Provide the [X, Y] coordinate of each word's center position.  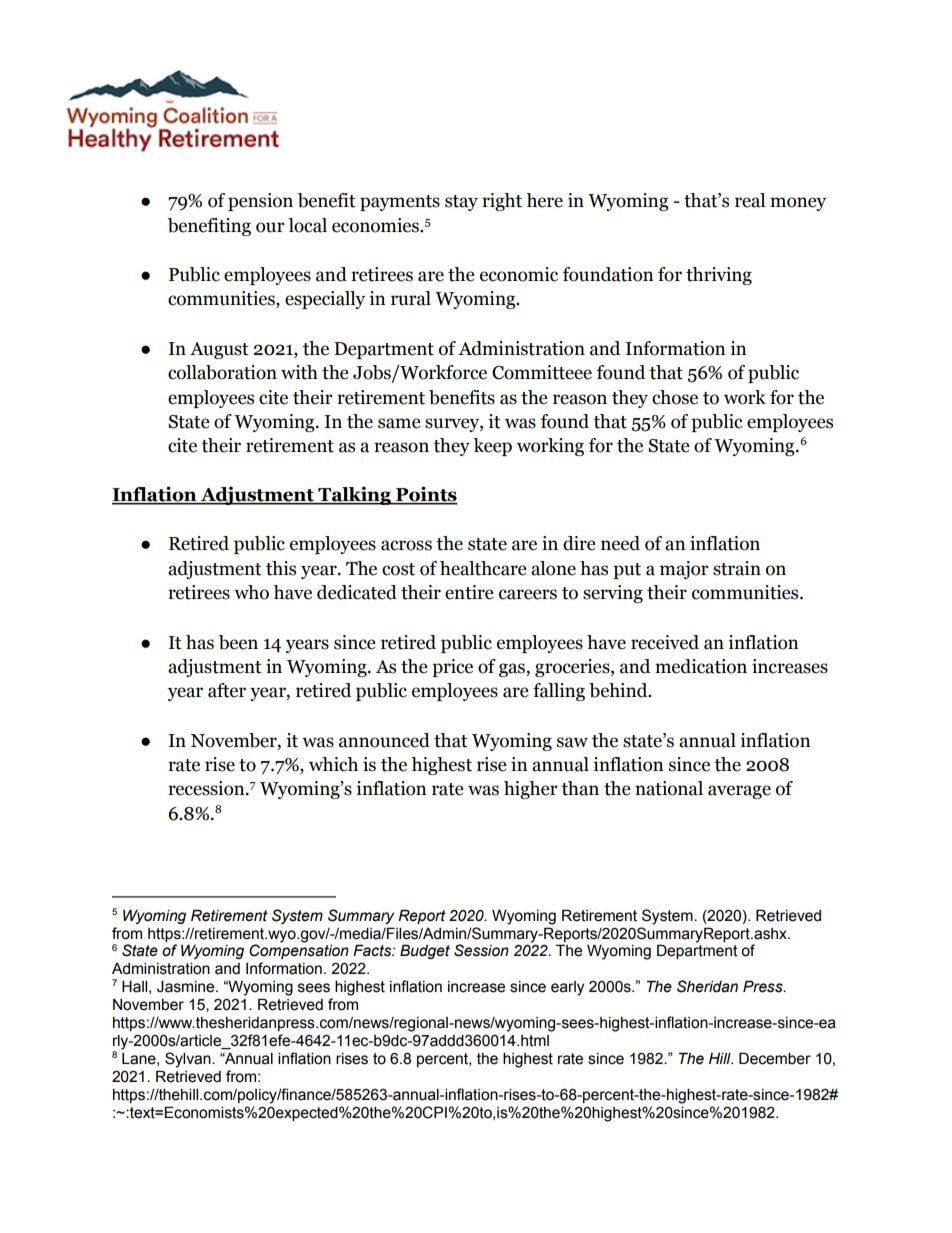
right [502, 202]
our [270, 227]
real [750, 200]
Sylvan [189, 1060]
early [567, 988]
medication [701, 666]
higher [531, 790]
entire [469, 592]
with [299, 372]
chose [675, 397]
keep [492, 447]
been [238, 642]
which [333, 764]
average [739, 792]
